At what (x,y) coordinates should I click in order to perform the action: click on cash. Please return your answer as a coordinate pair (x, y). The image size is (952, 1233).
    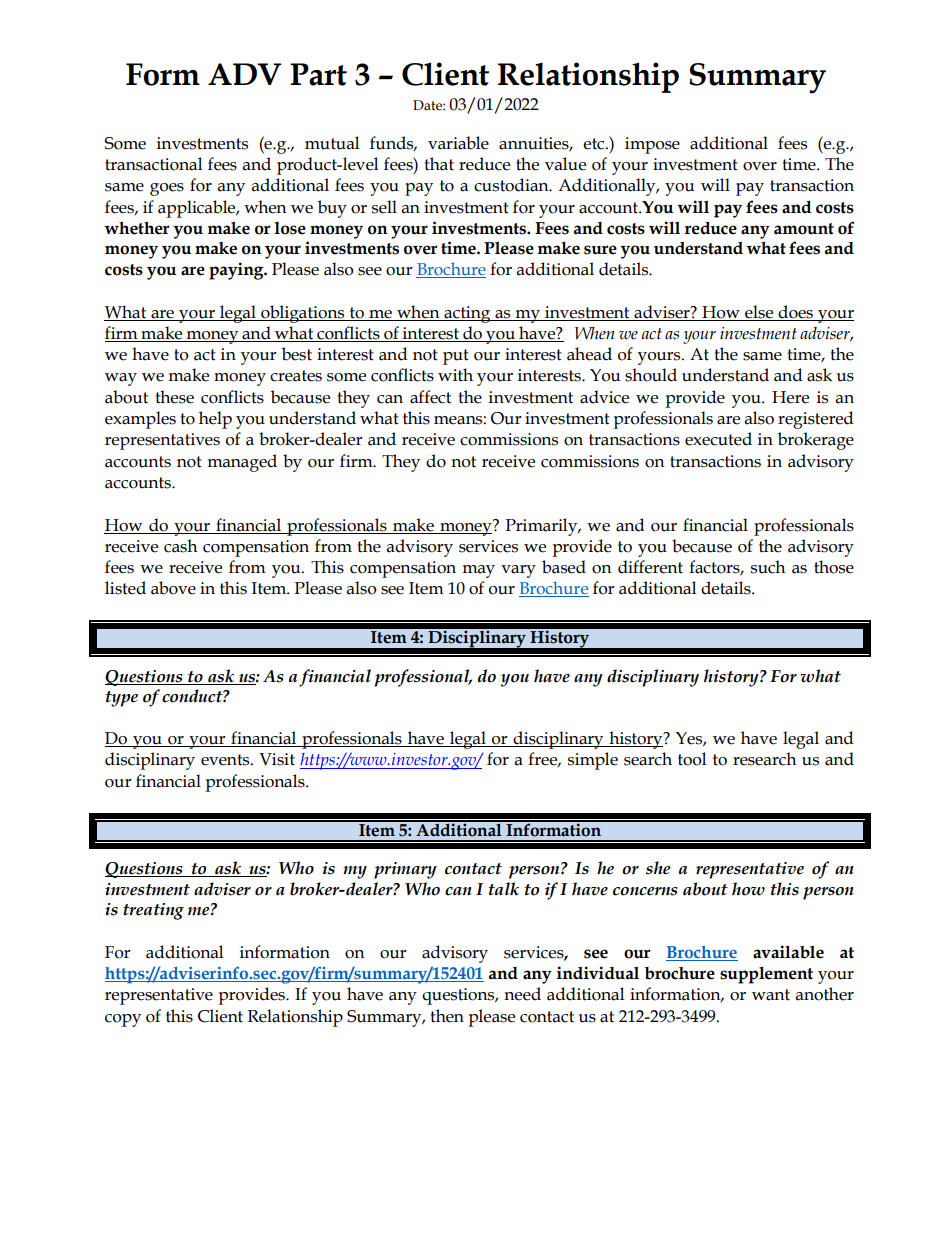
    Looking at the image, I should click on (180, 546).
